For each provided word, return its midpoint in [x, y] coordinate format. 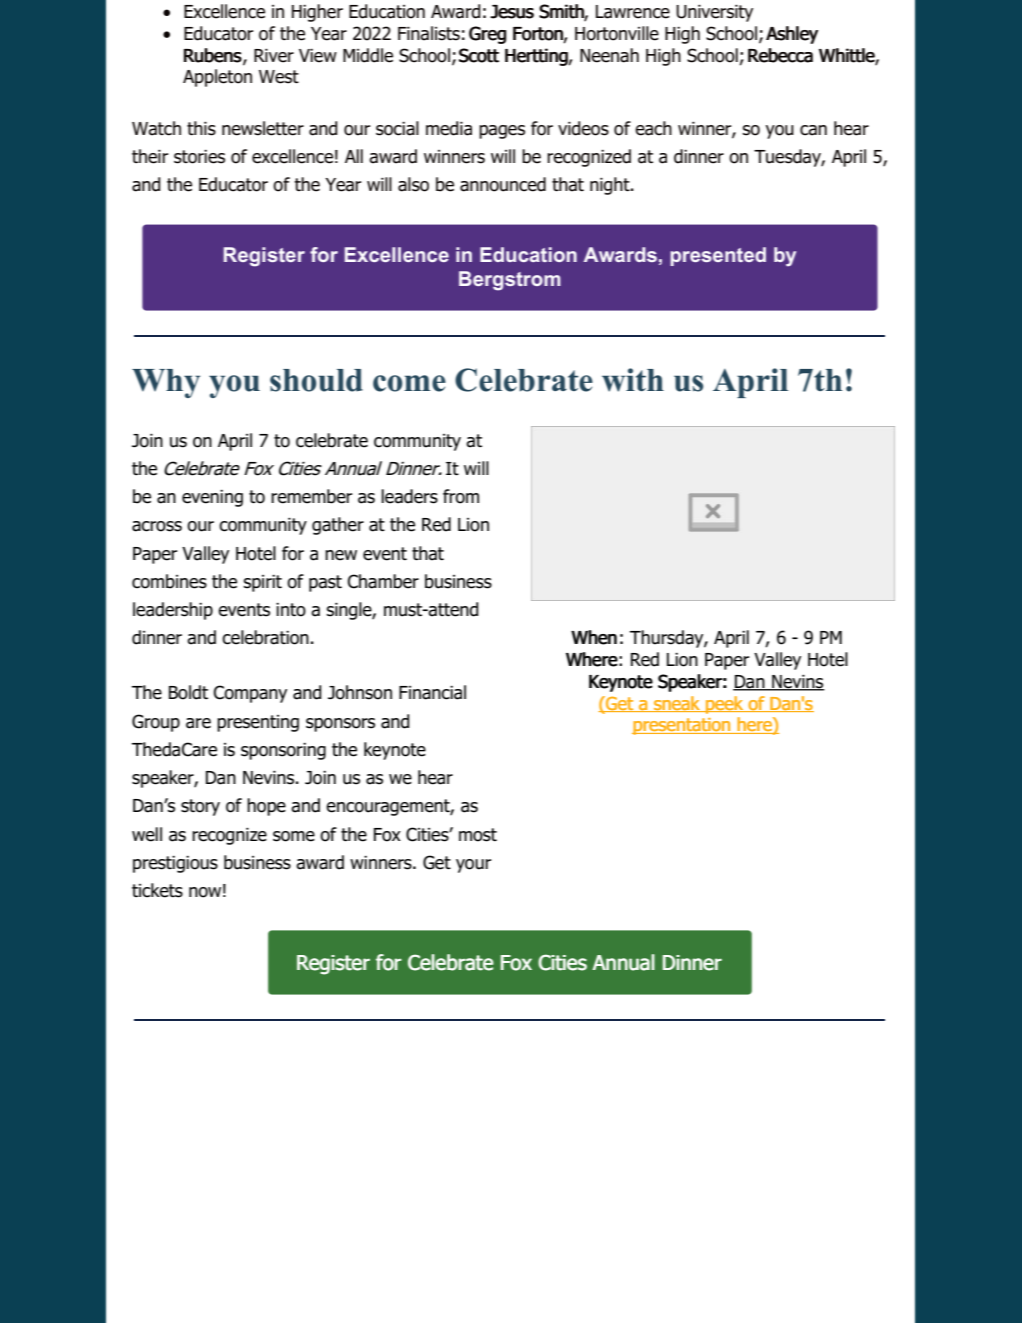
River [274, 56]
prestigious [175, 864]
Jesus [512, 12]
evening [212, 498]
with [633, 380]
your [473, 866]
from [461, 496]
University [714, 13]
